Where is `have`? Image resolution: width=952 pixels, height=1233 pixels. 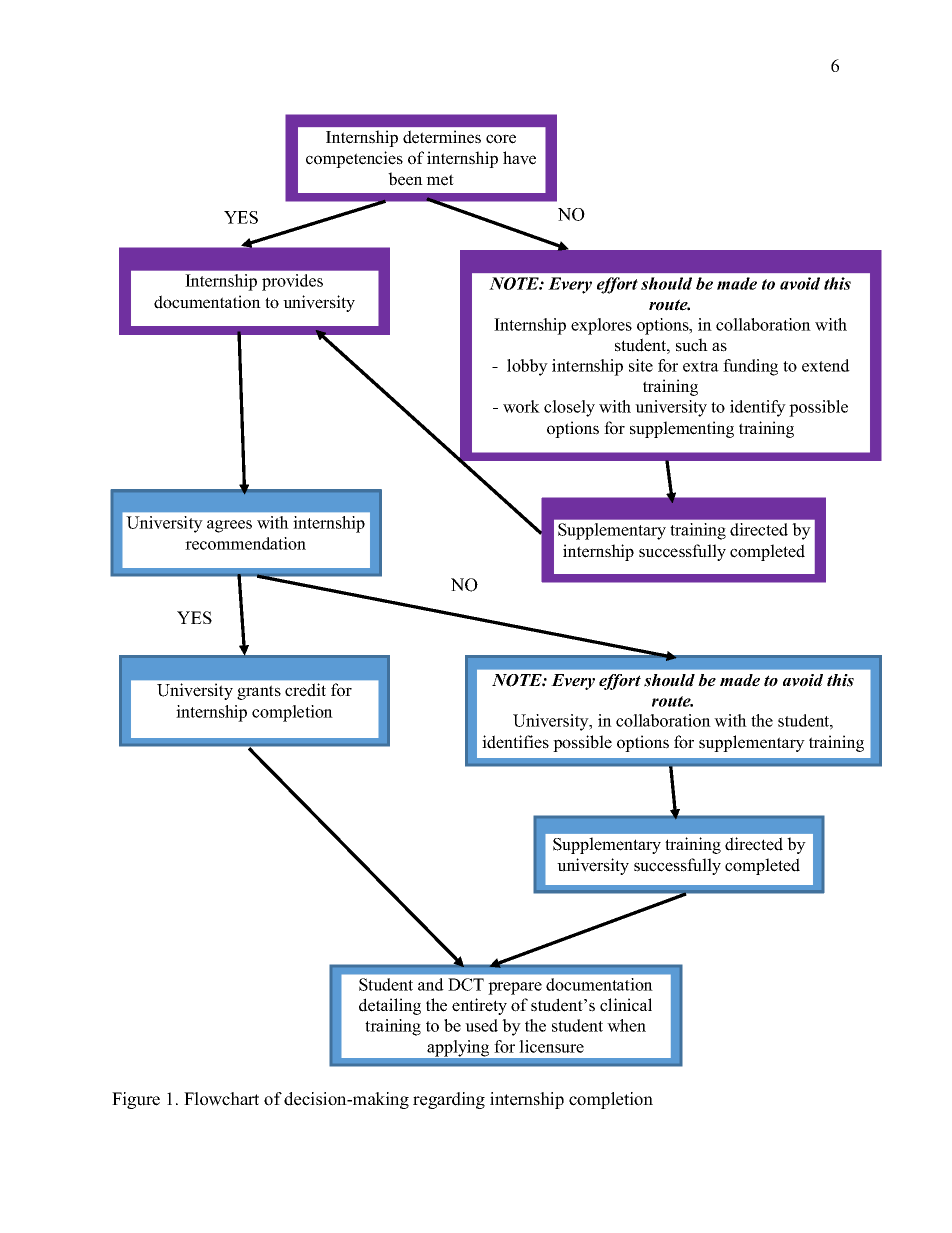
have is located at coordinates (519, 158).
